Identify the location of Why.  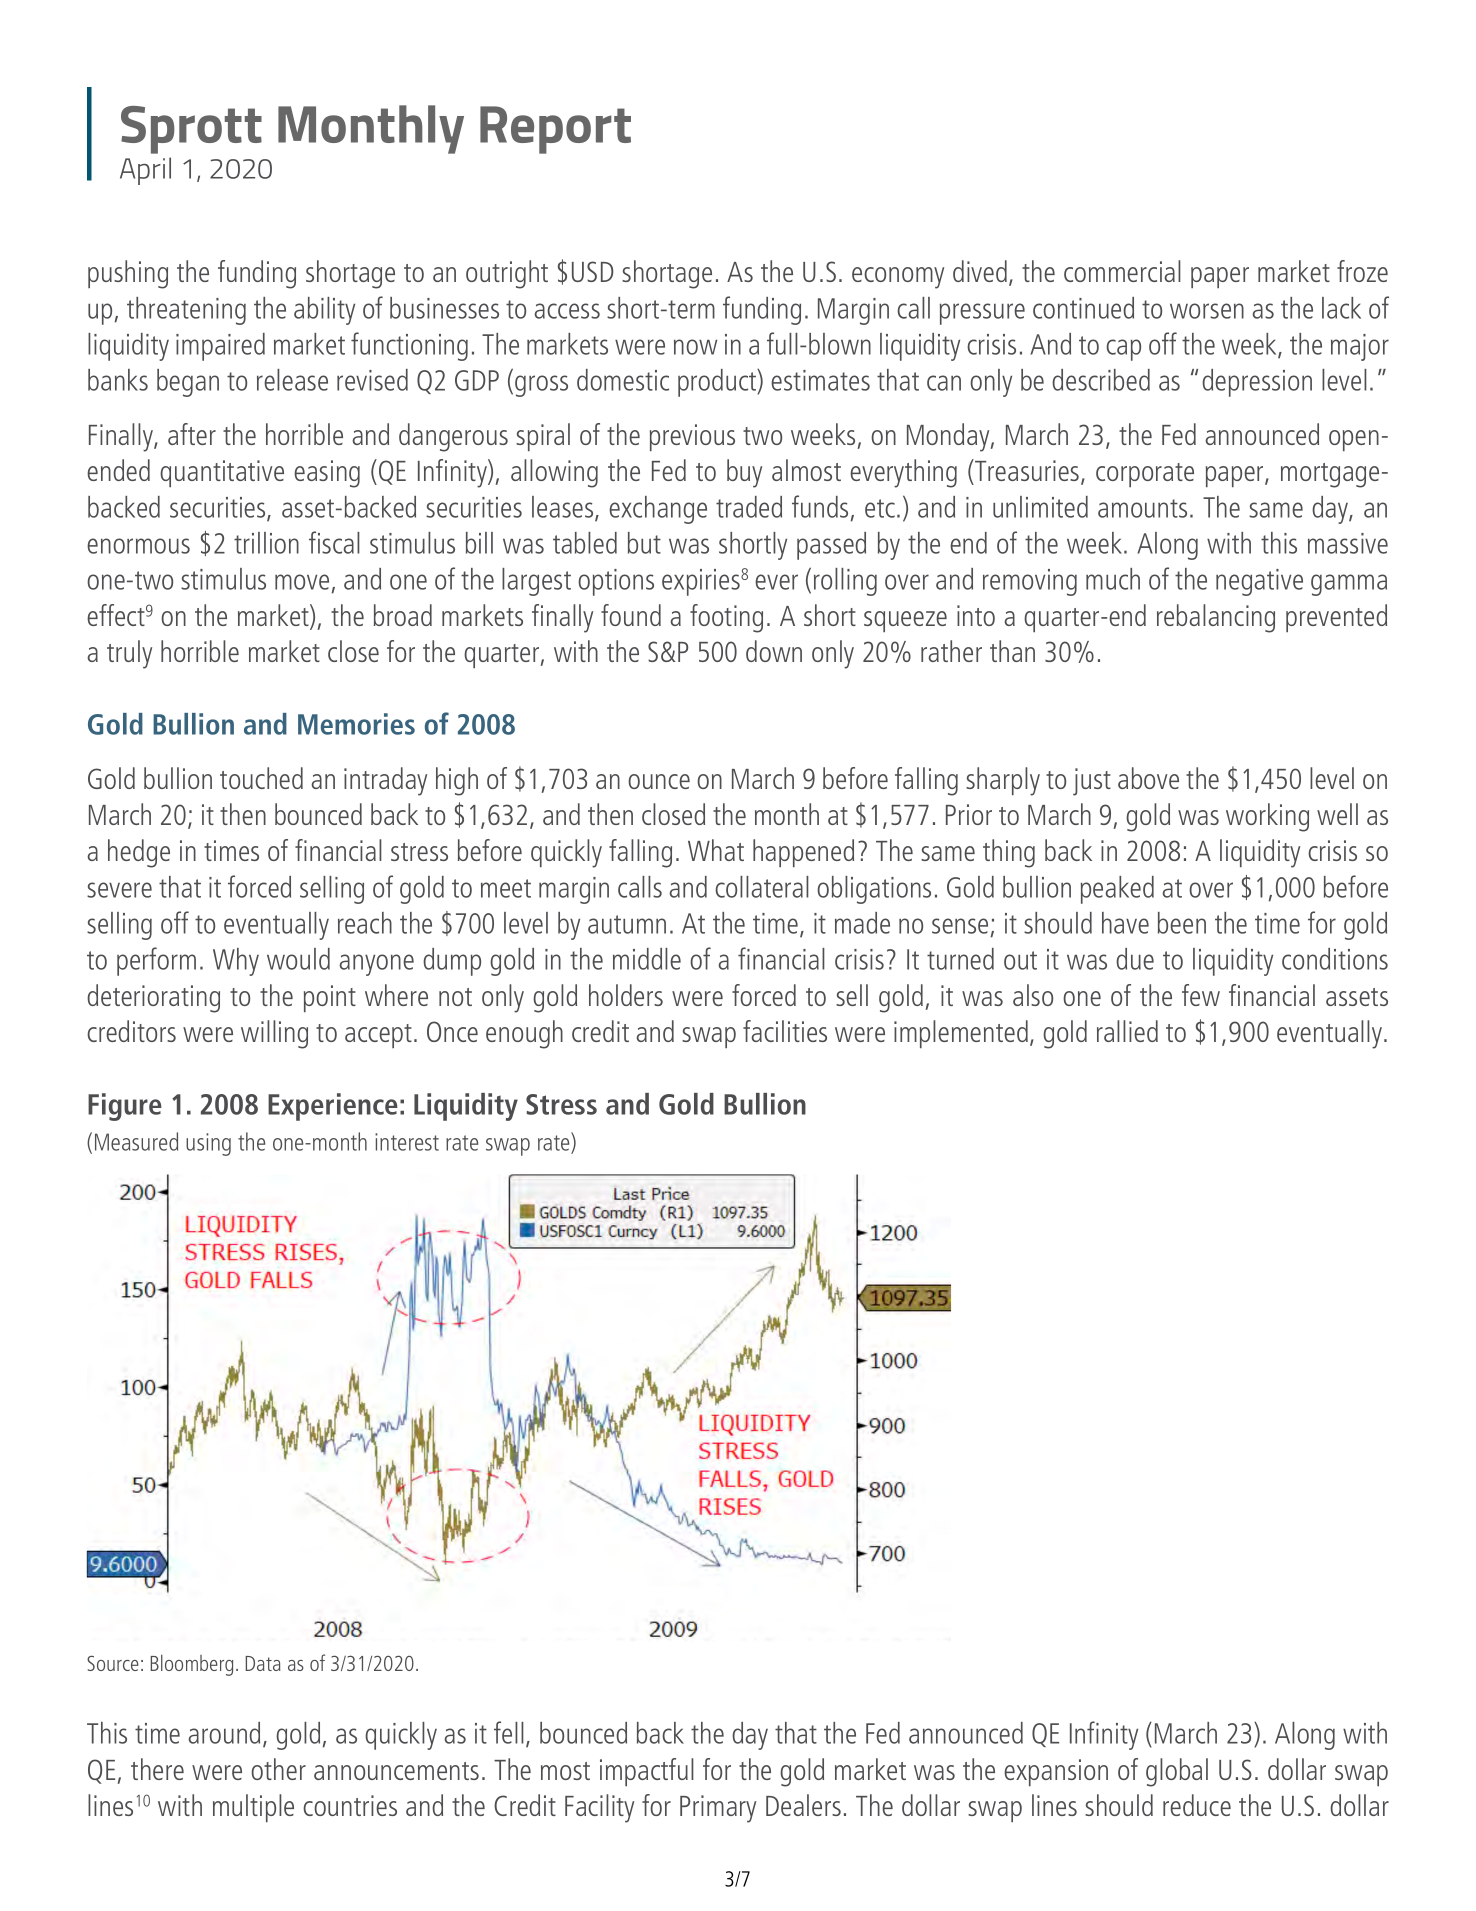
(236, 962).
